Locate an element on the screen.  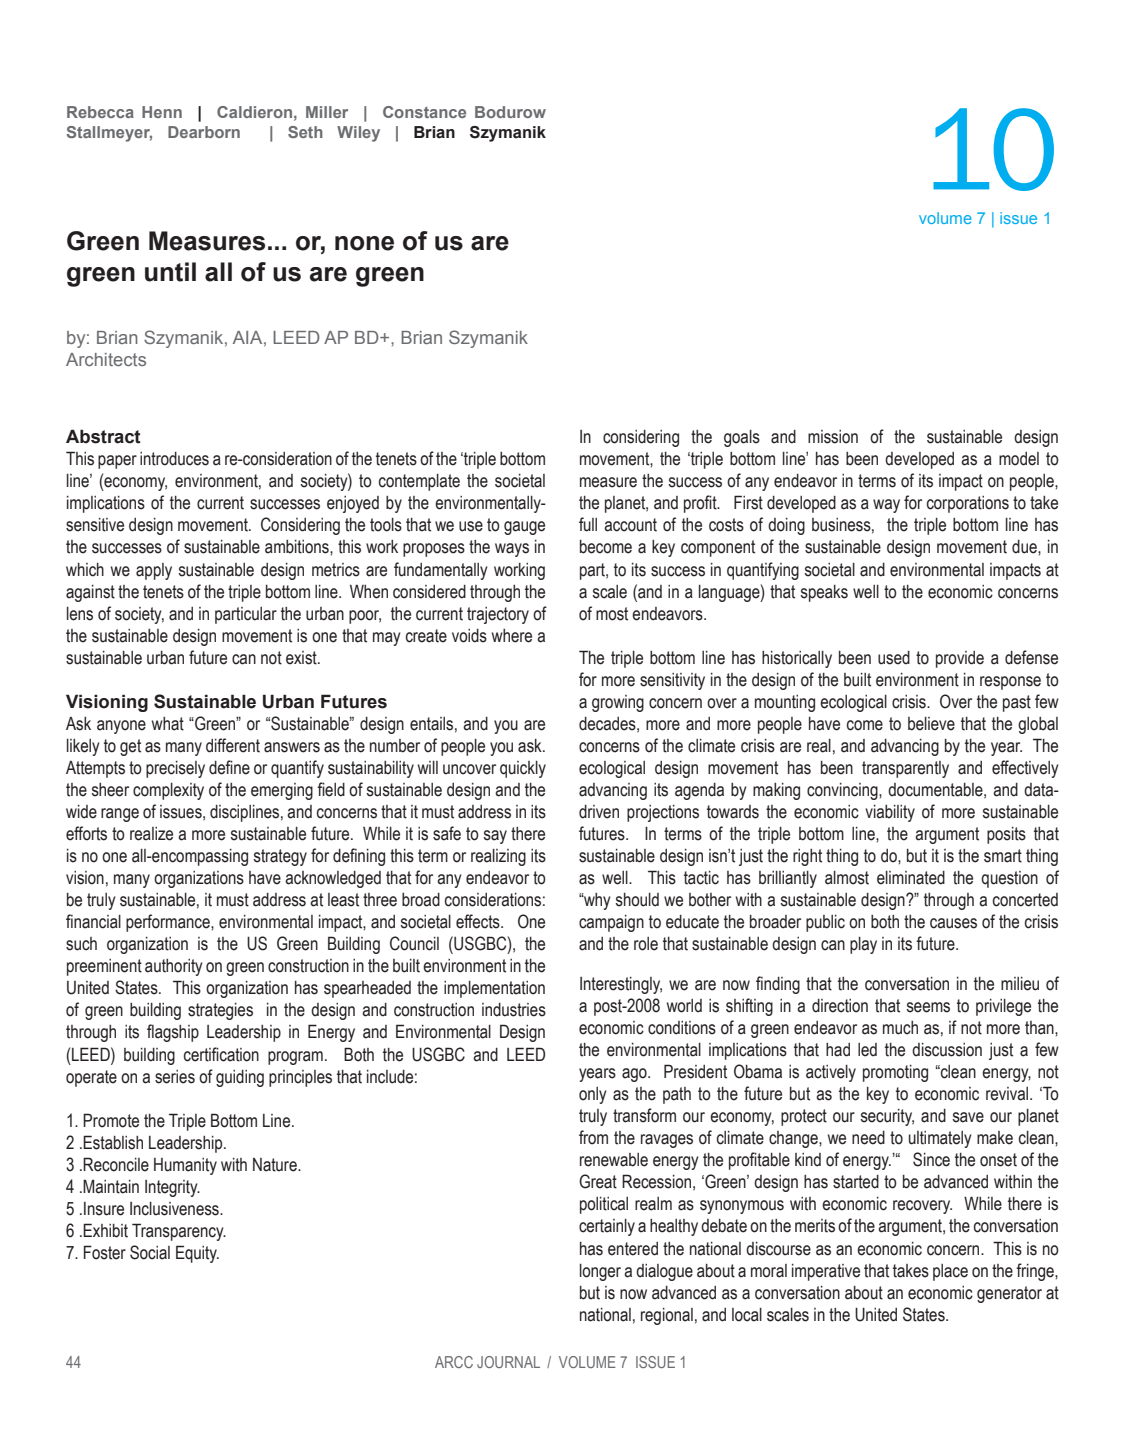
Dearborn is located at coordinates (204, 132).
